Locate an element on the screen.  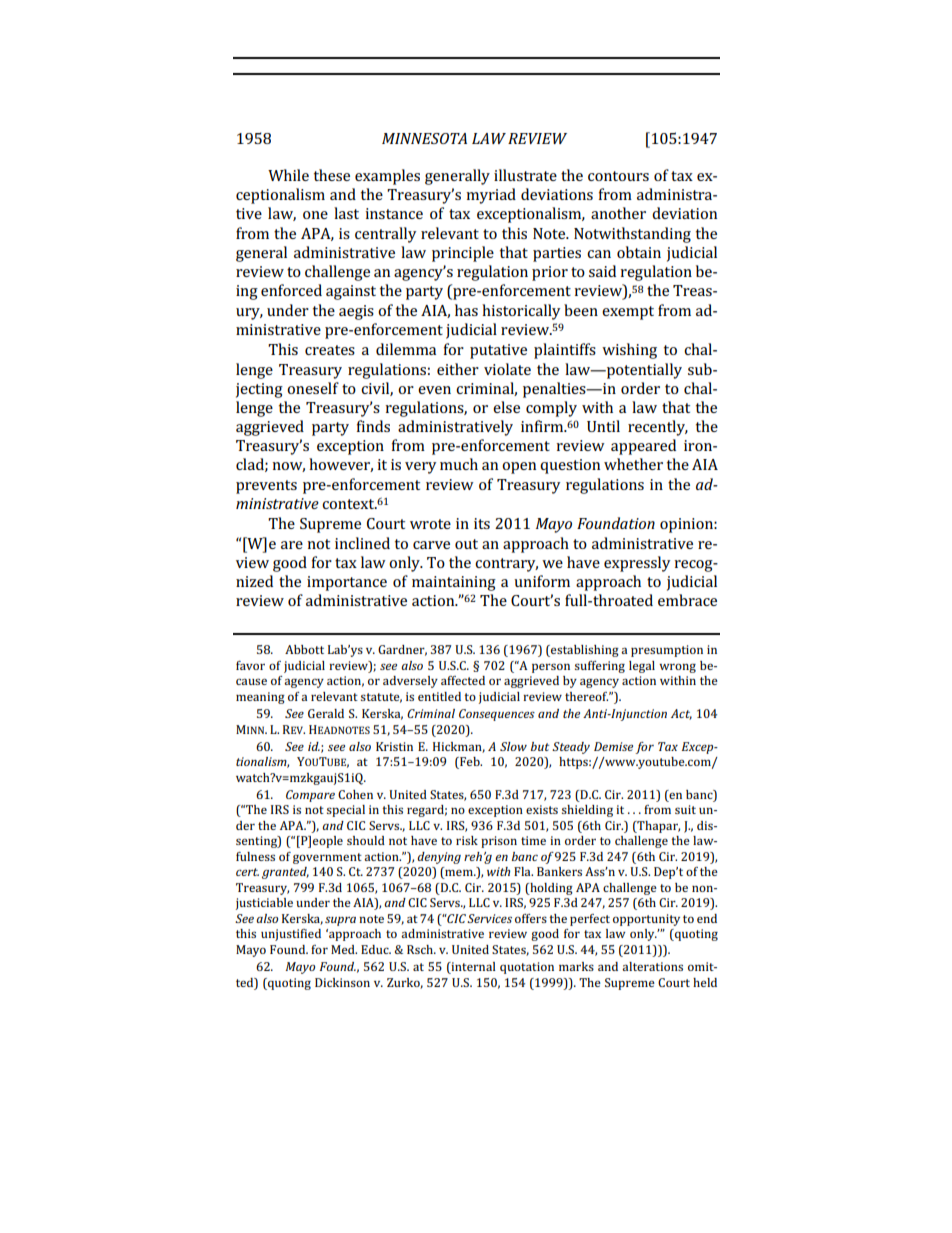
risk is located at coordinates (467, 840).
